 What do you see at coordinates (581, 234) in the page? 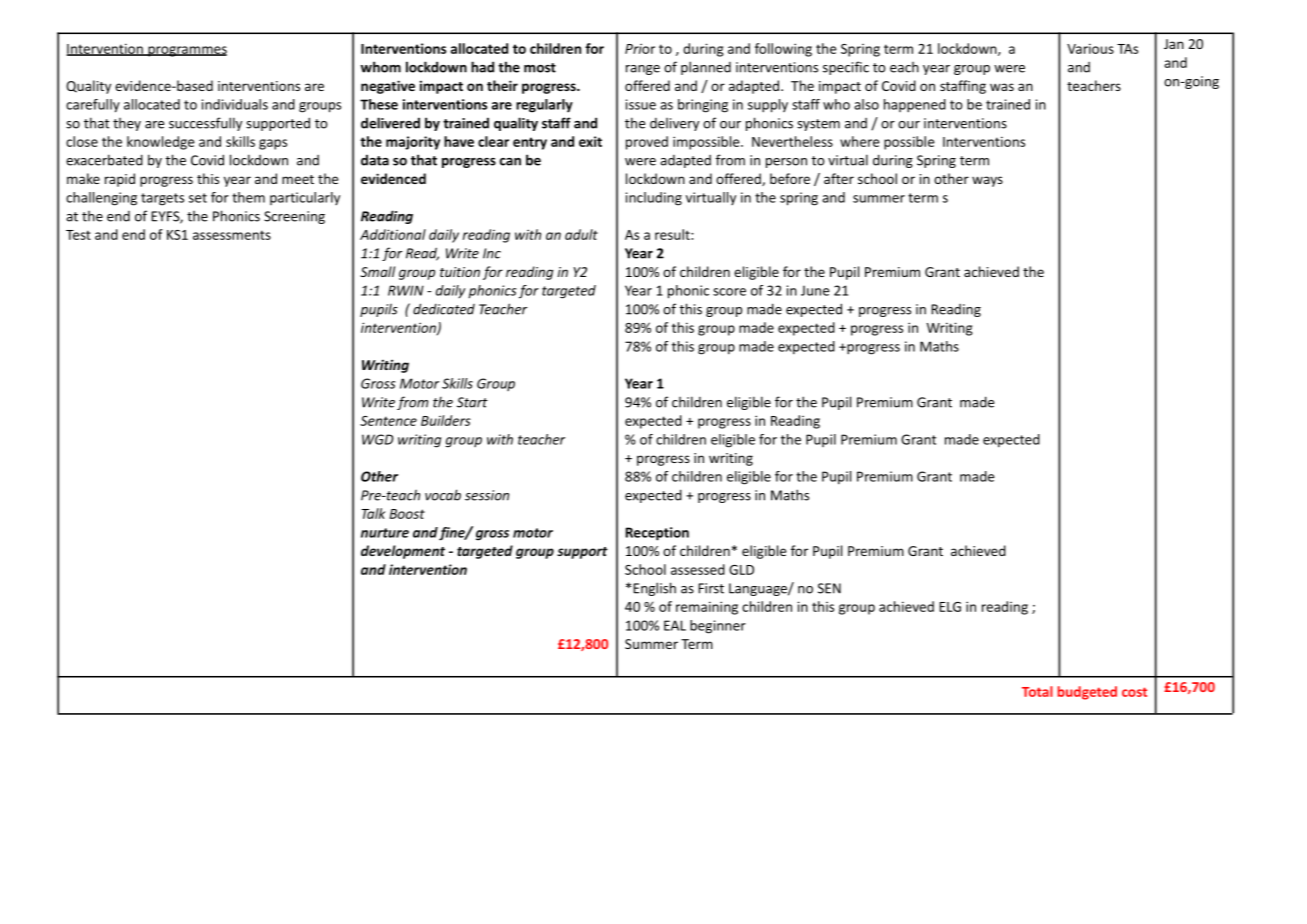
I see `adult` at bounding box center [581, 234].
